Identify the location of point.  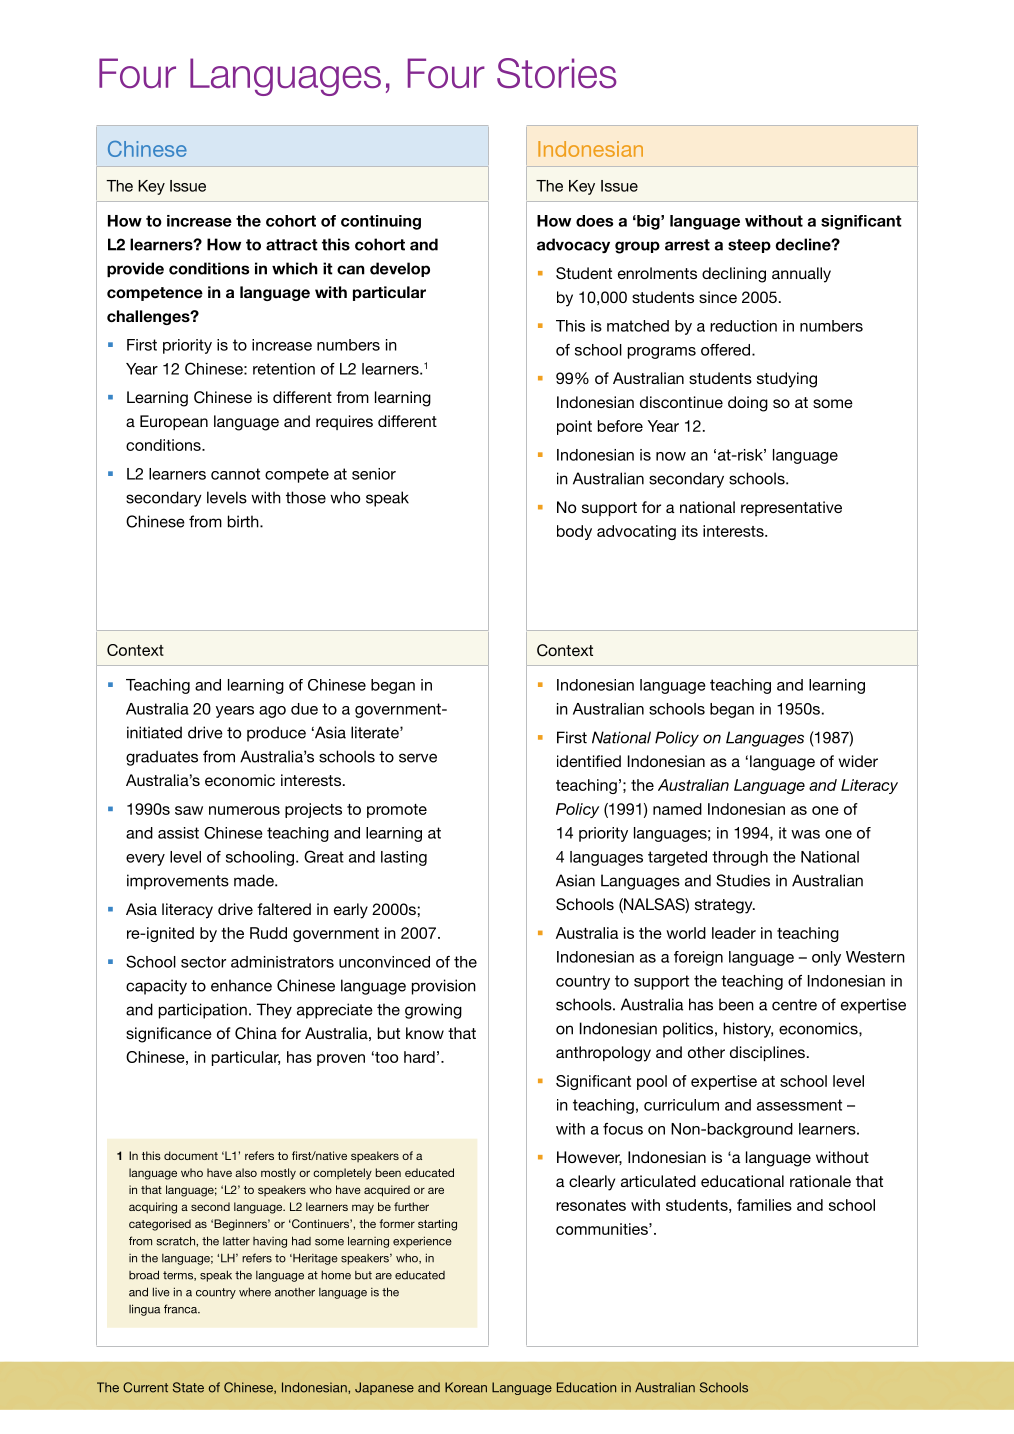
(574, 427).
